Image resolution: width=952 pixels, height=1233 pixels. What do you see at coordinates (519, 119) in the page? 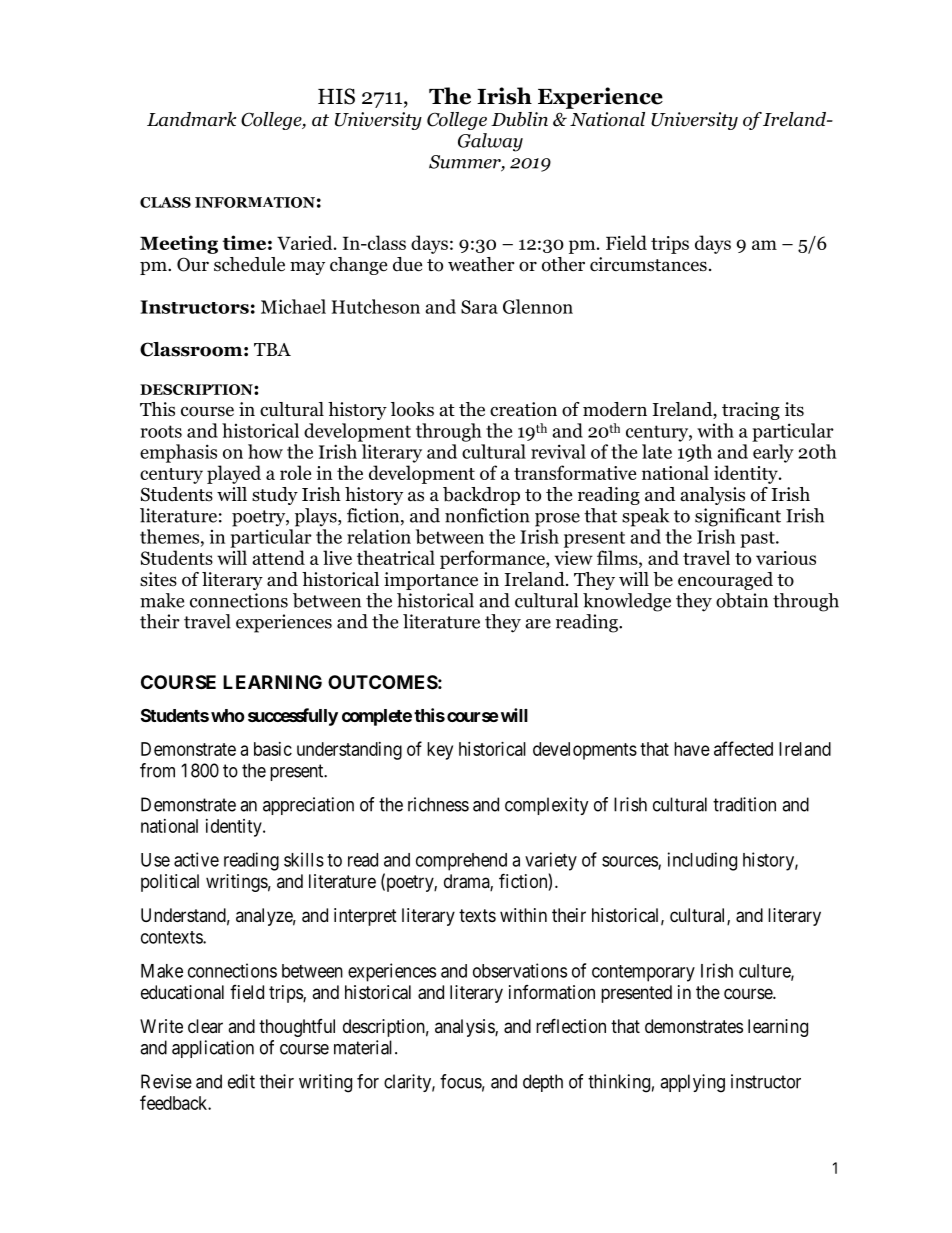
I see `Dublin` at bounding box center [519, 119].
